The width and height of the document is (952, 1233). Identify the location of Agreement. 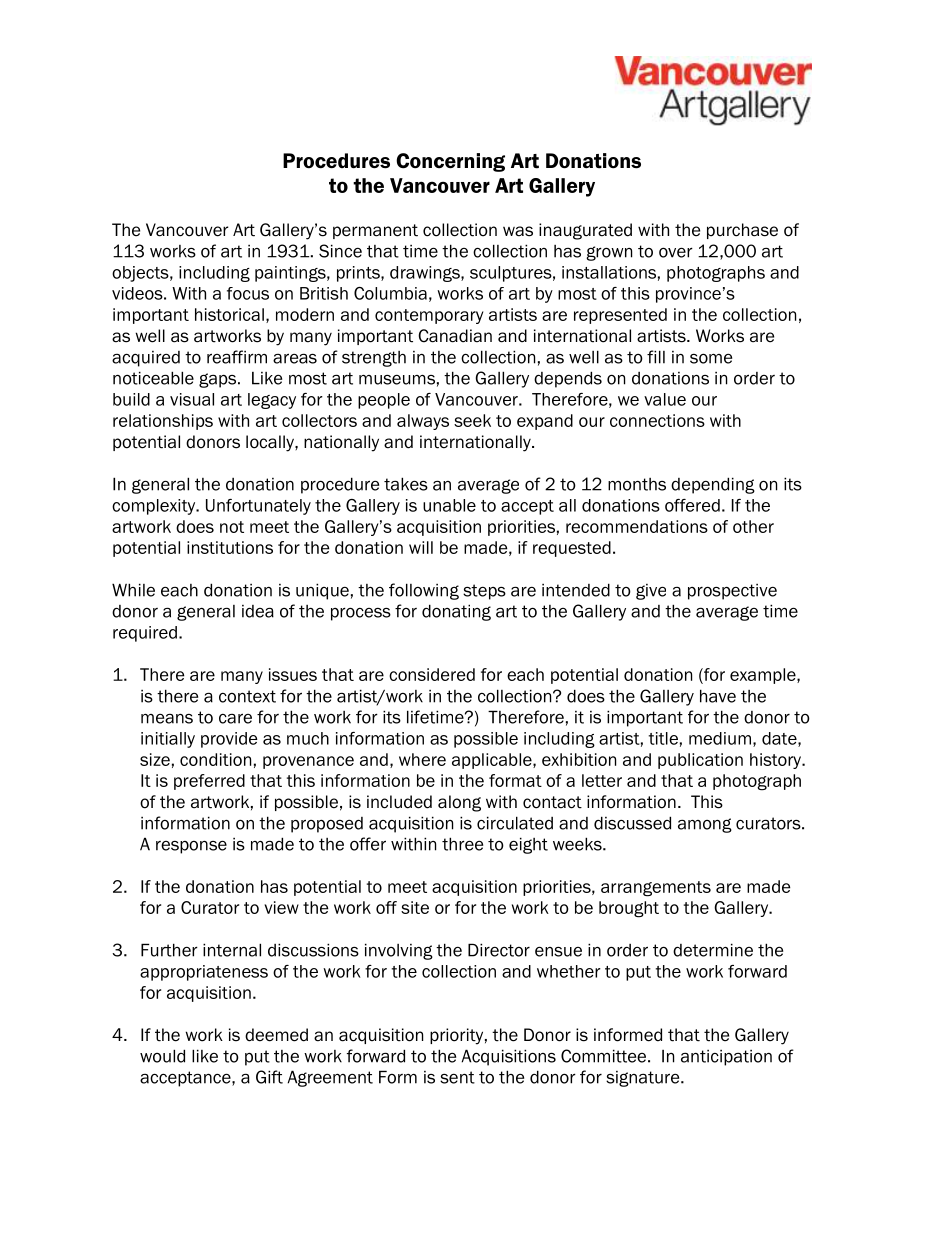
(330, 1078).
